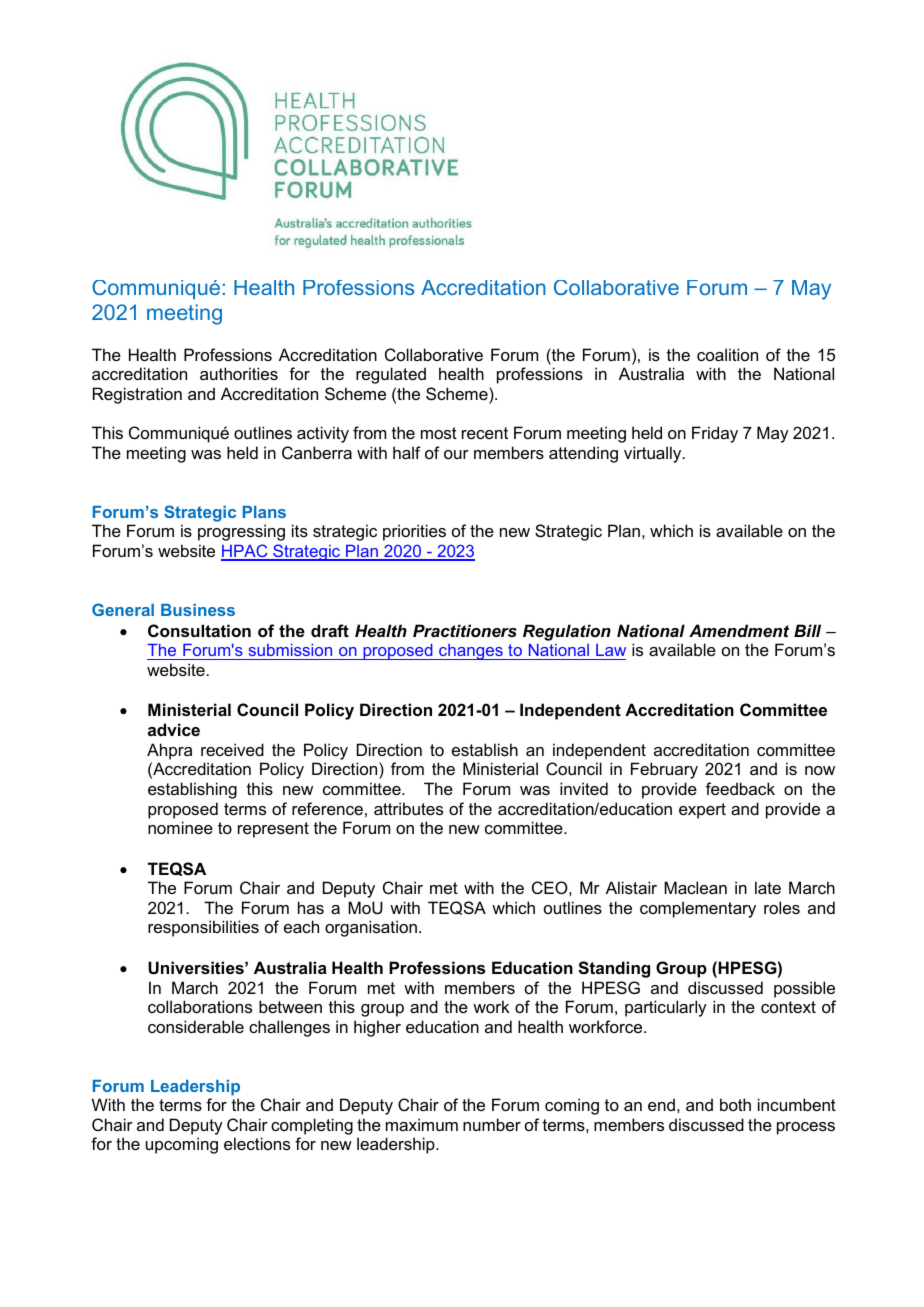 Image resolution: width=924 pixels, height=1307 pixels. What do you see at coordinates (739, 630) in the screenshot?
I see `Amendment` at bounding box center [739, 630].
